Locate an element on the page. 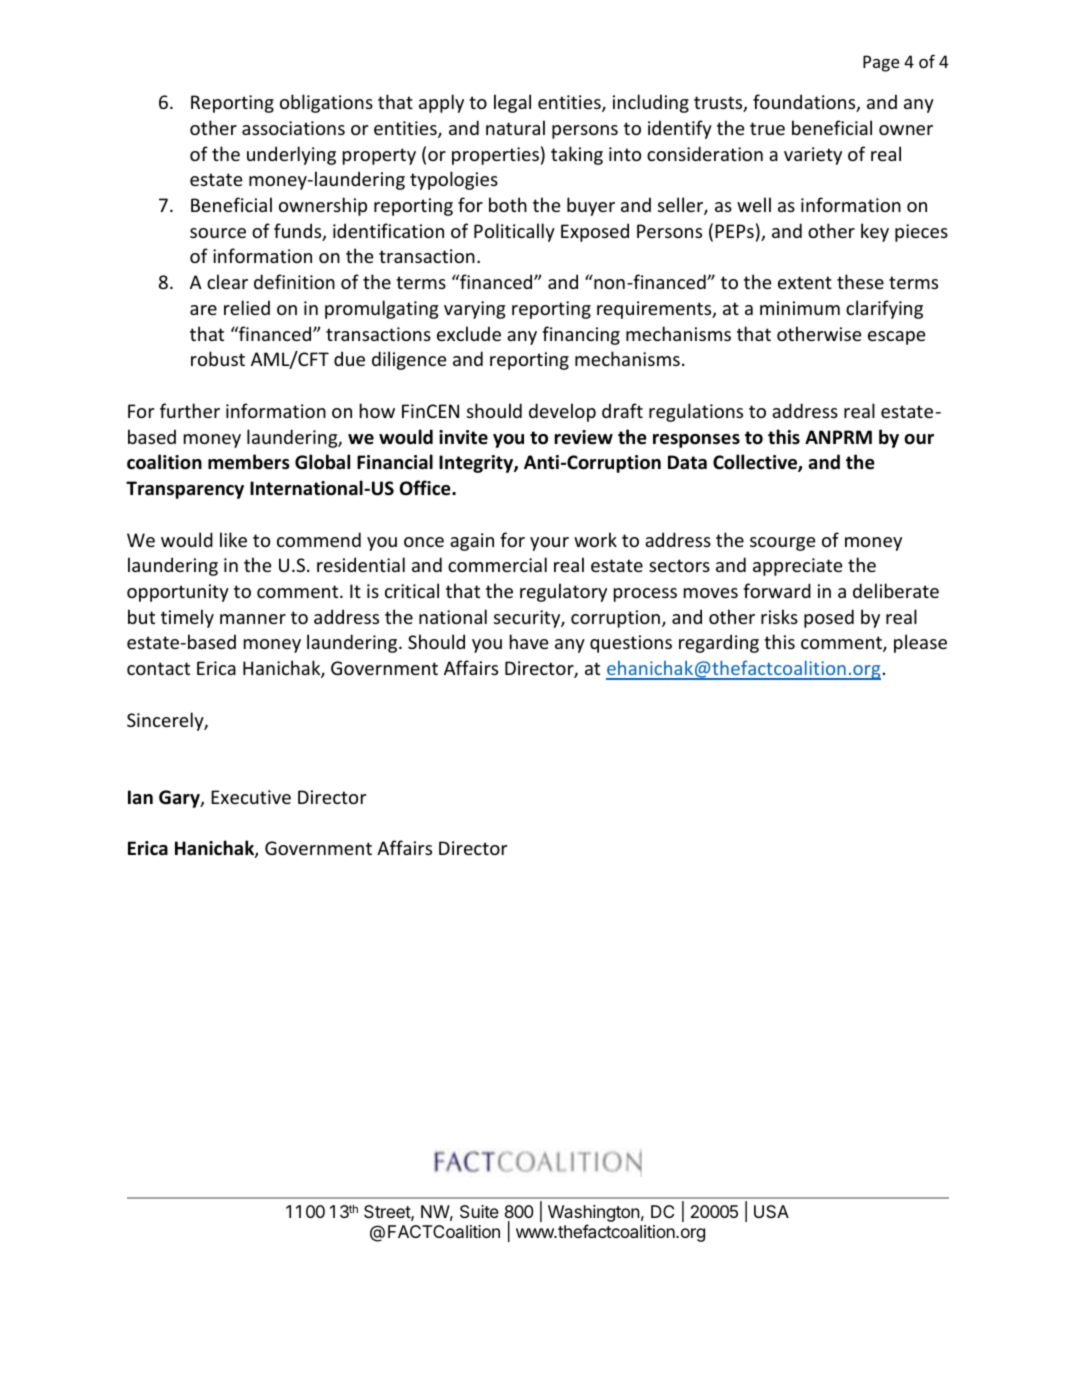  associations is located at coordinates (293, 128).
